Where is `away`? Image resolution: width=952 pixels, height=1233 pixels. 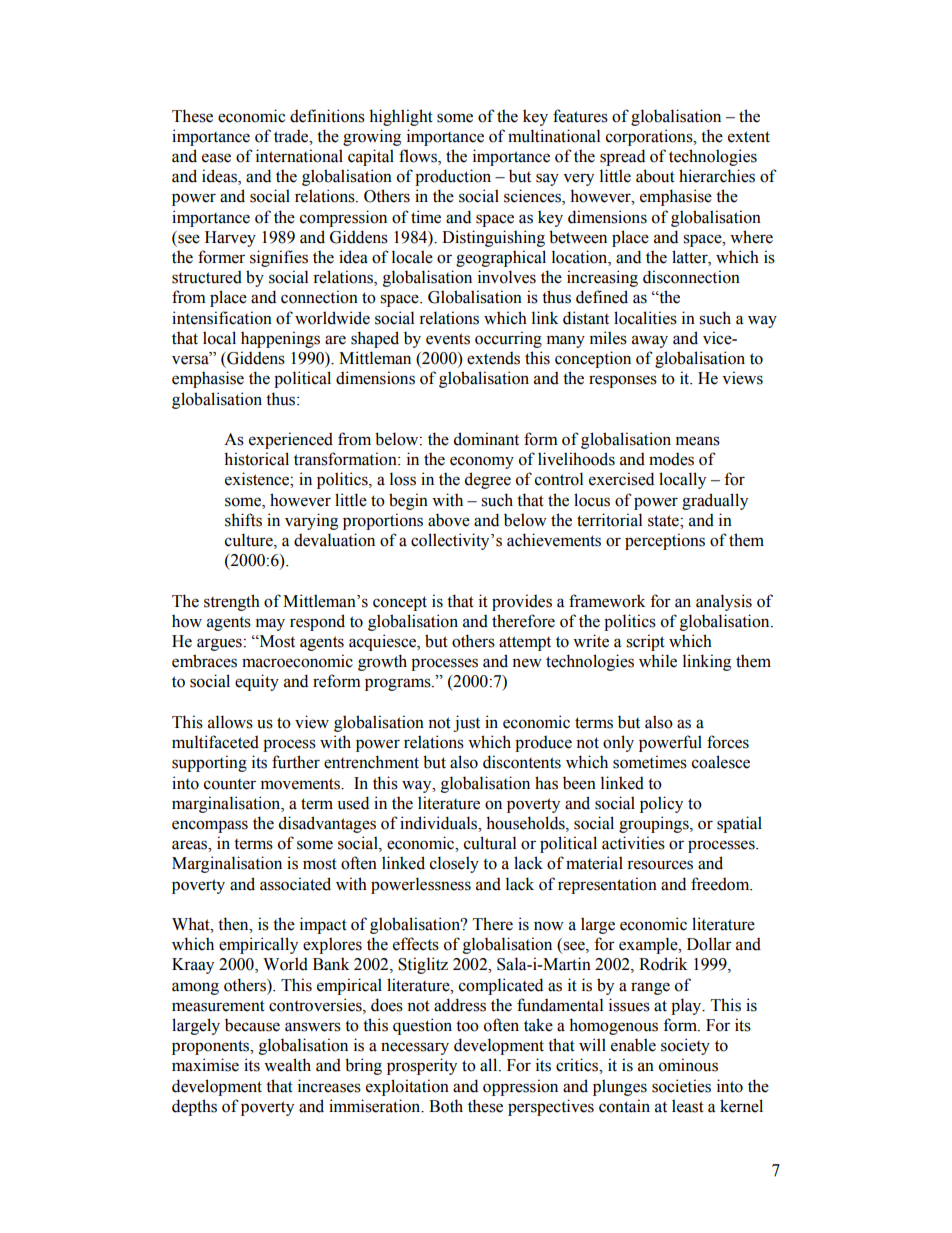
away is located at coordinates (650, 341).
